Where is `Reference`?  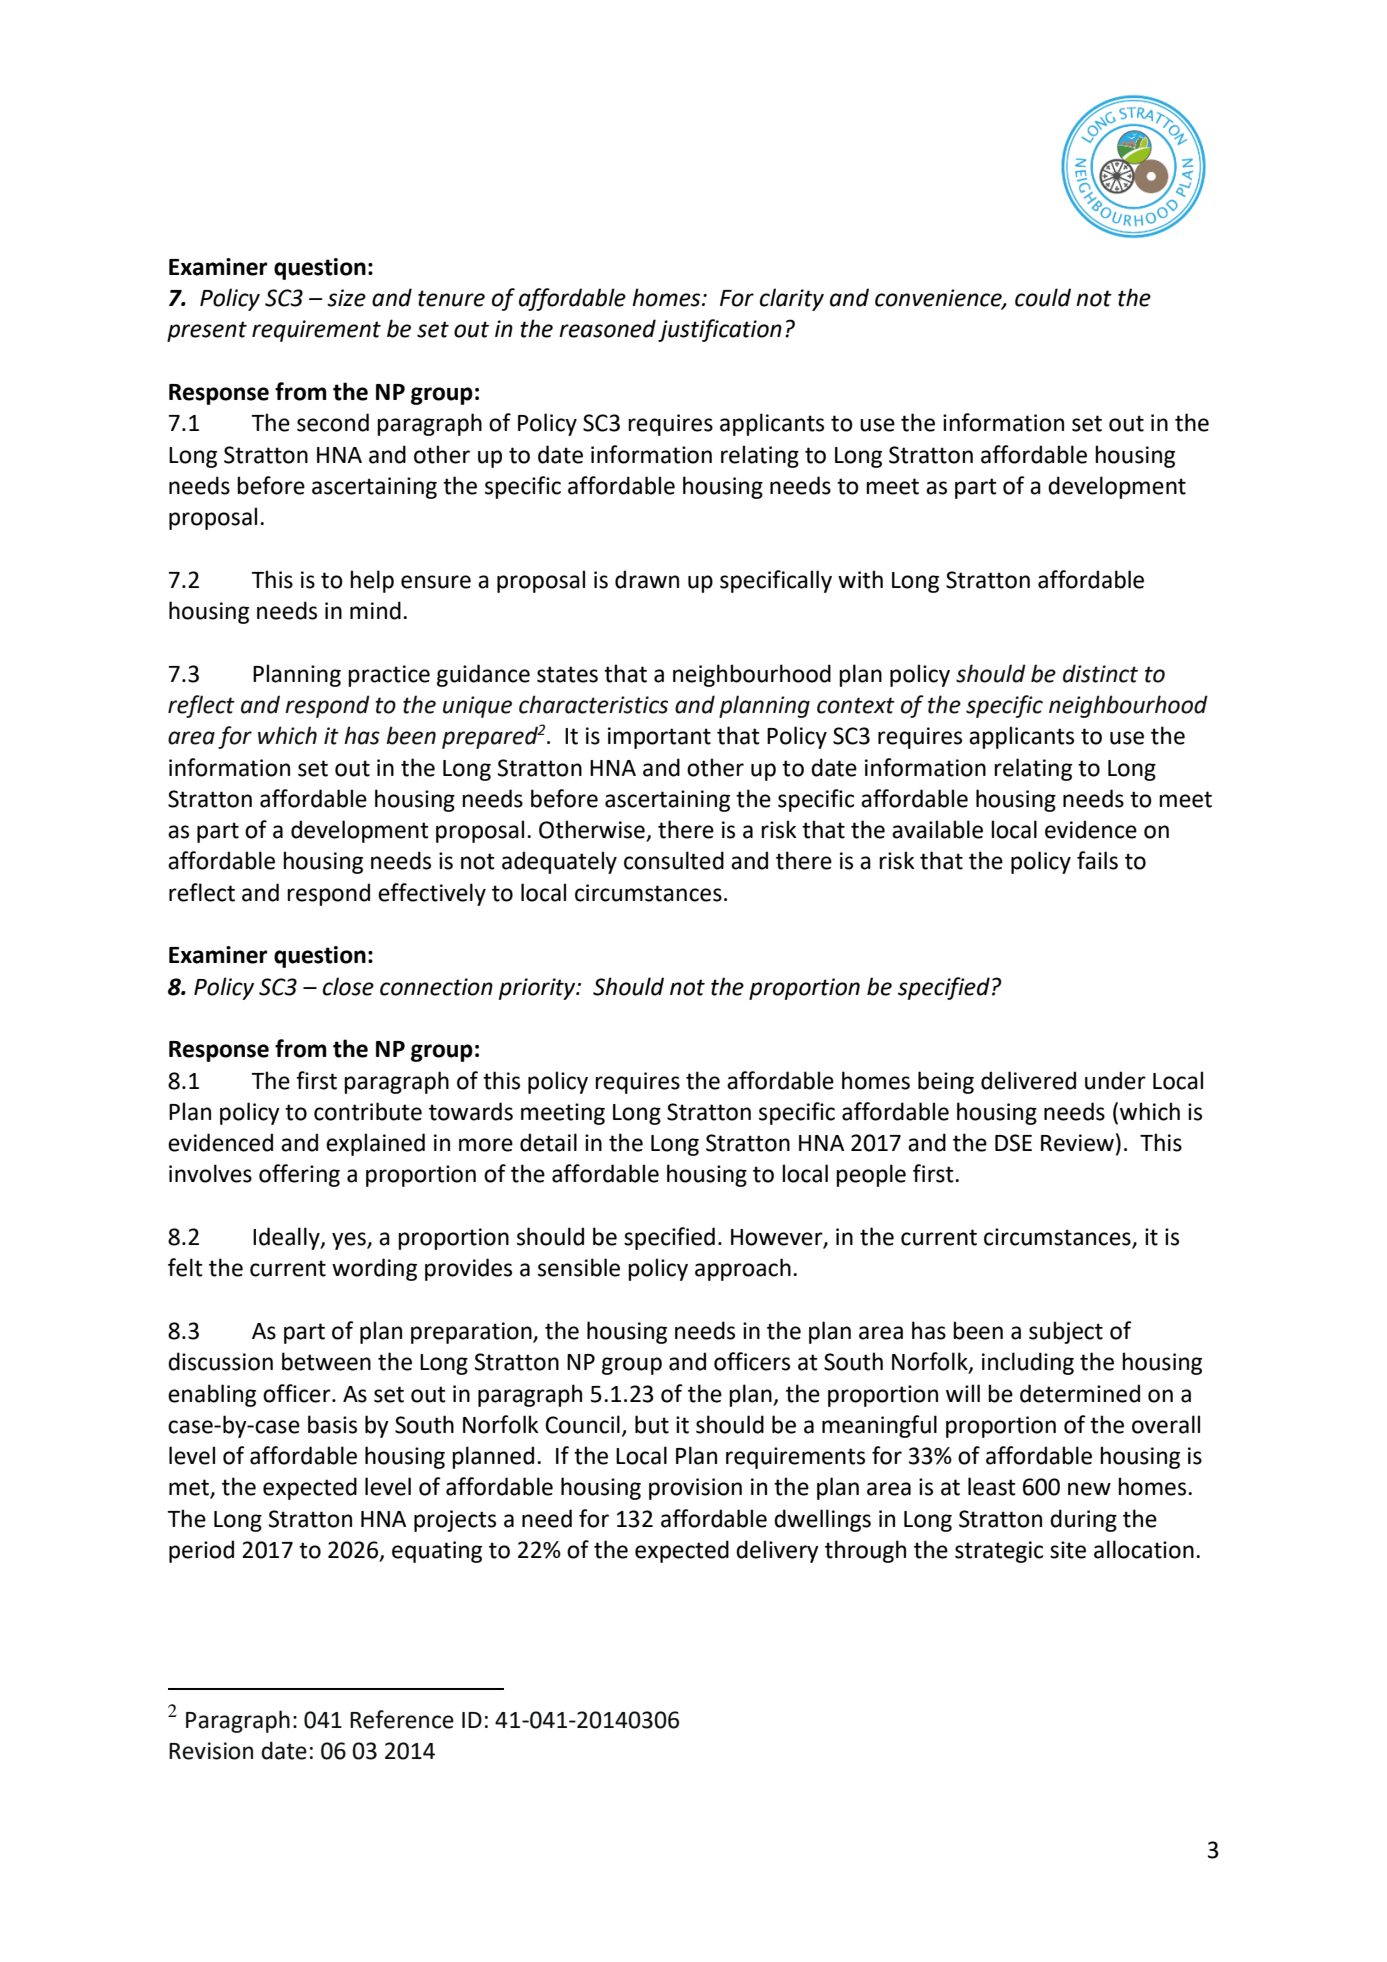
Reference is located at coordinates (402, 1719).
